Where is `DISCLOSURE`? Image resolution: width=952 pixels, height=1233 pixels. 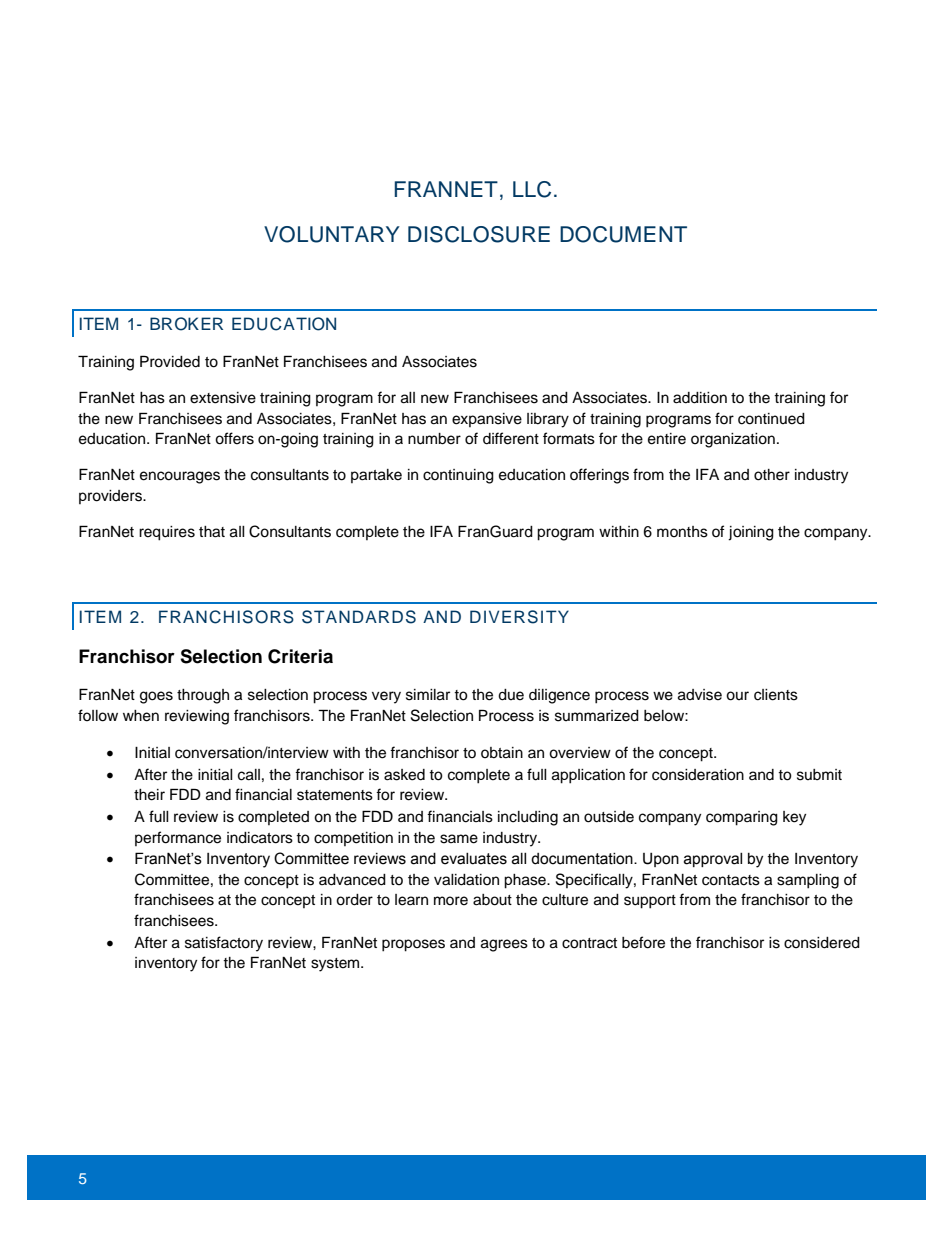 DISCLOSURE is located at coordinates (479, 234).
